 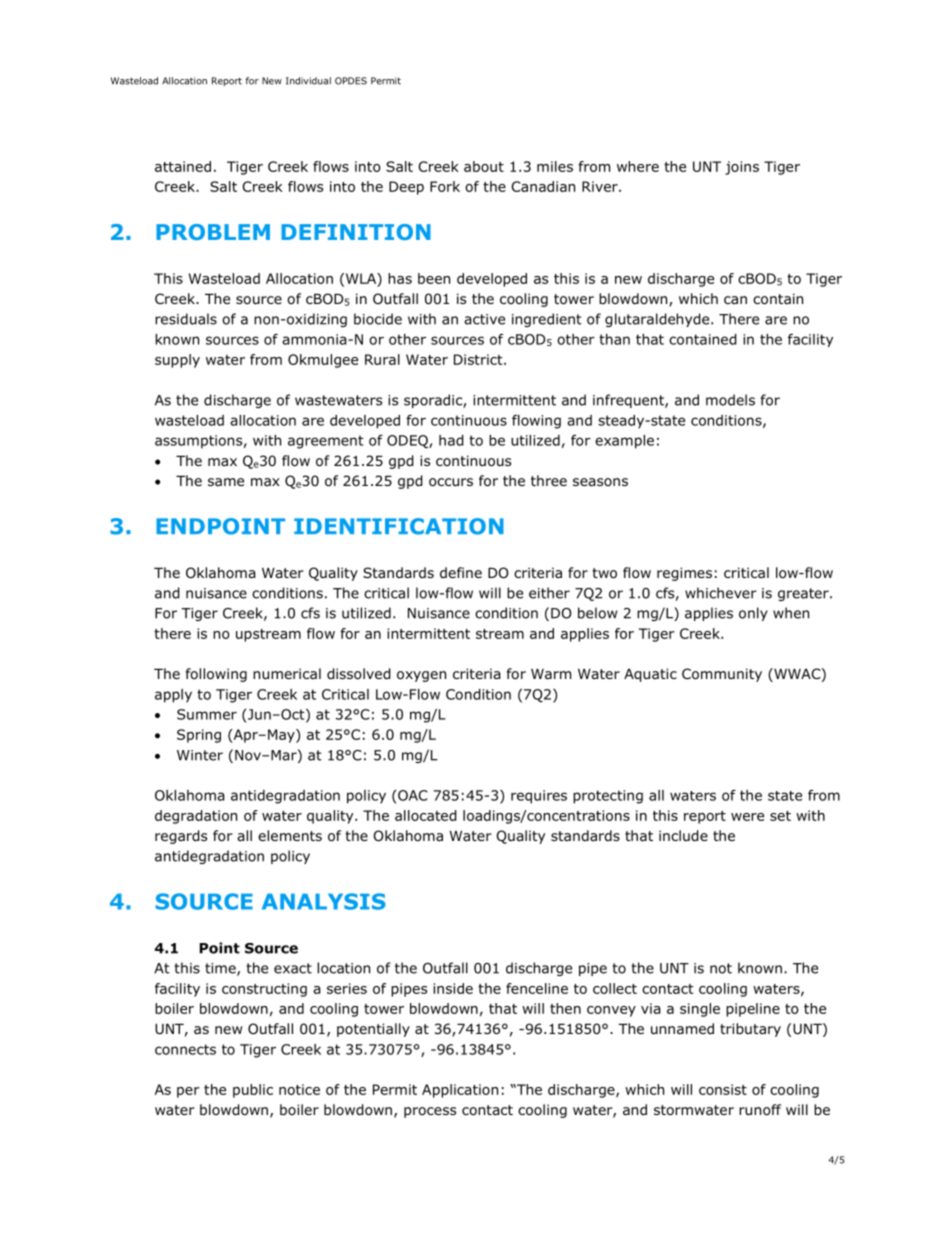 What do you see at coordinates (290, 835) in the screenshot?
I see `elements` at bounding box center [290, 835].
